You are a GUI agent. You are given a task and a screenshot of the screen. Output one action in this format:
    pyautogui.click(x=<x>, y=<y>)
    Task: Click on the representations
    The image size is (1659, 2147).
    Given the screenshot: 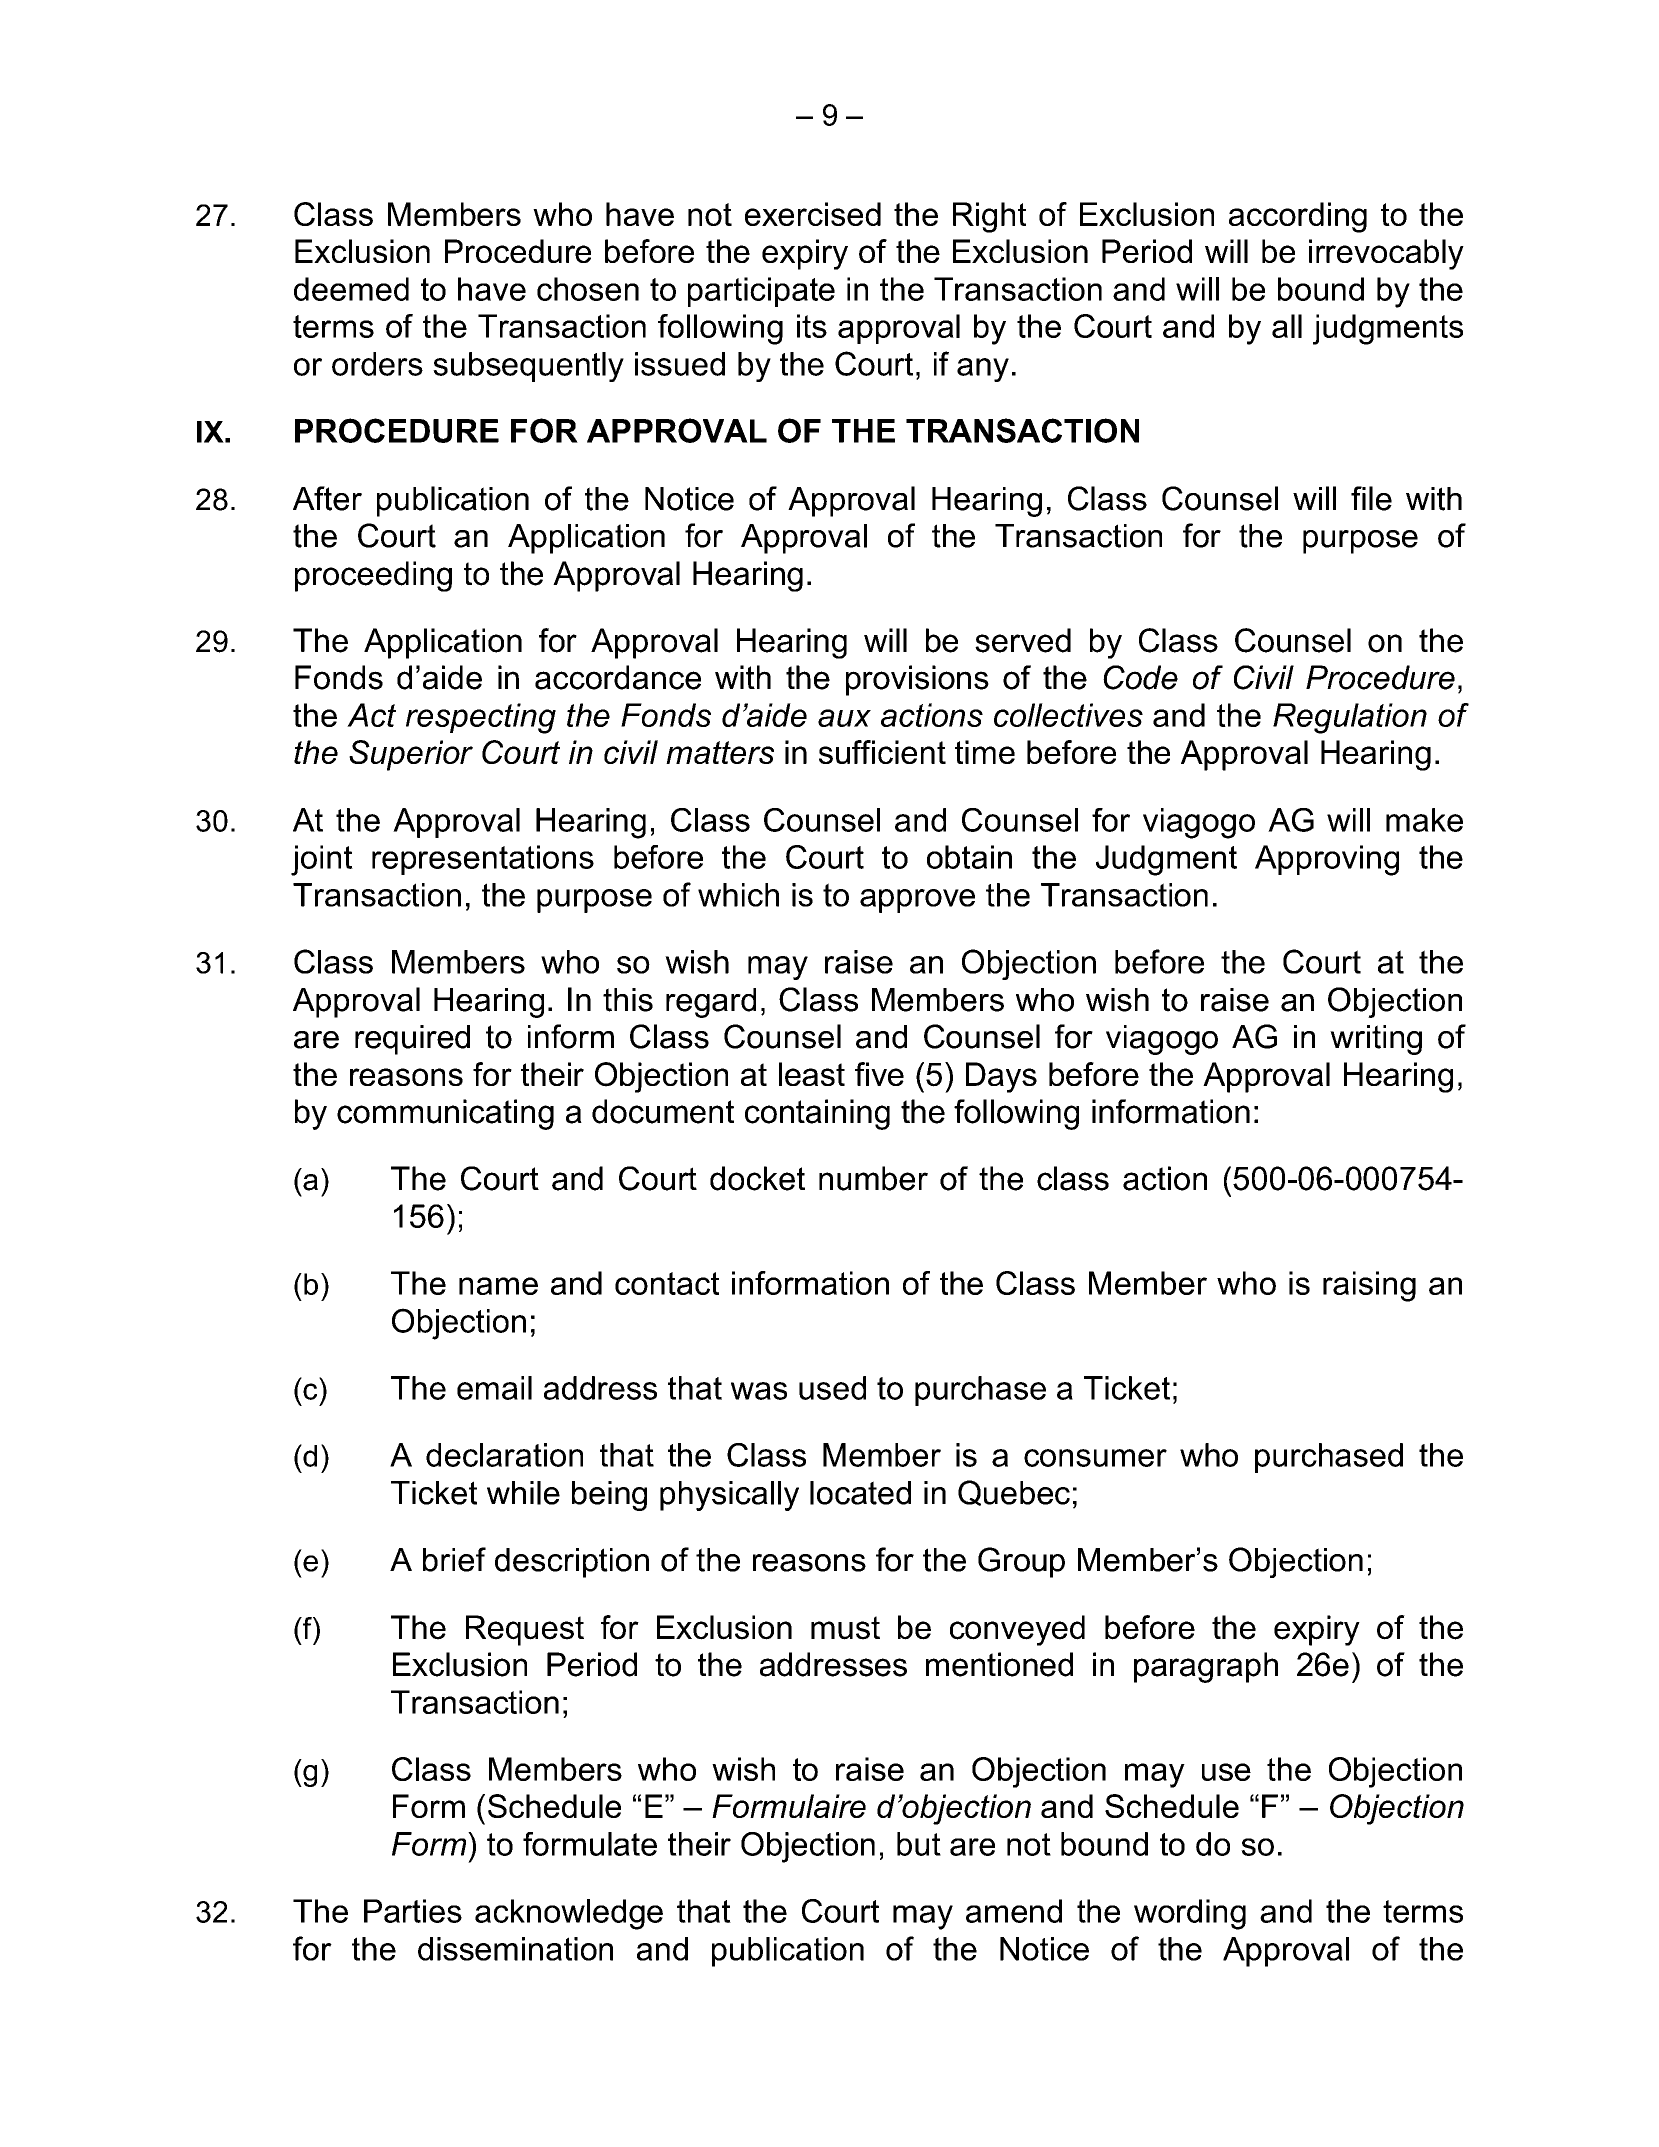 What is the action you would take?
    pyautogui.click(x=483, y=860)
